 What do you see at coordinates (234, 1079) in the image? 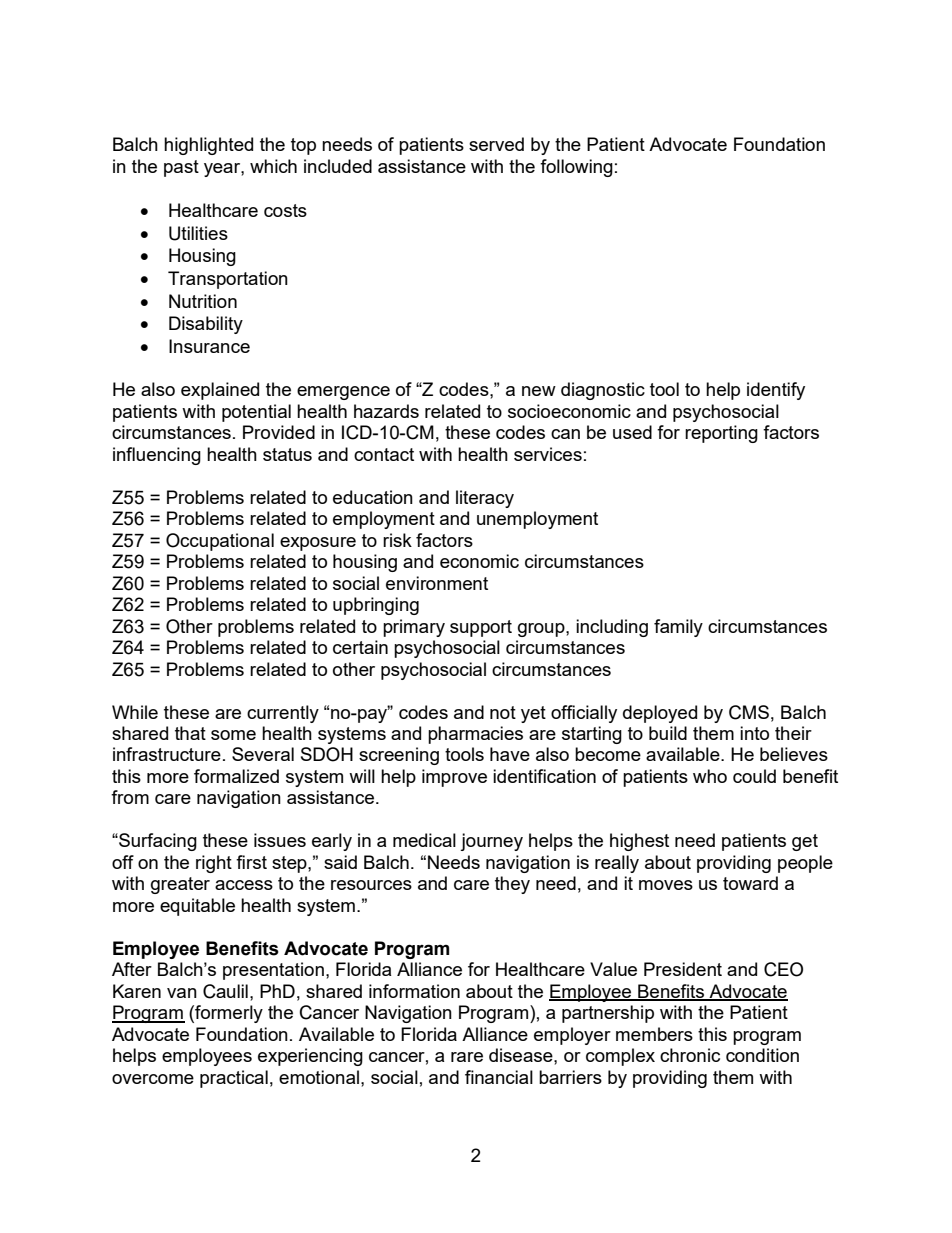
I see `practical` at bounding box center [234, 1079].
